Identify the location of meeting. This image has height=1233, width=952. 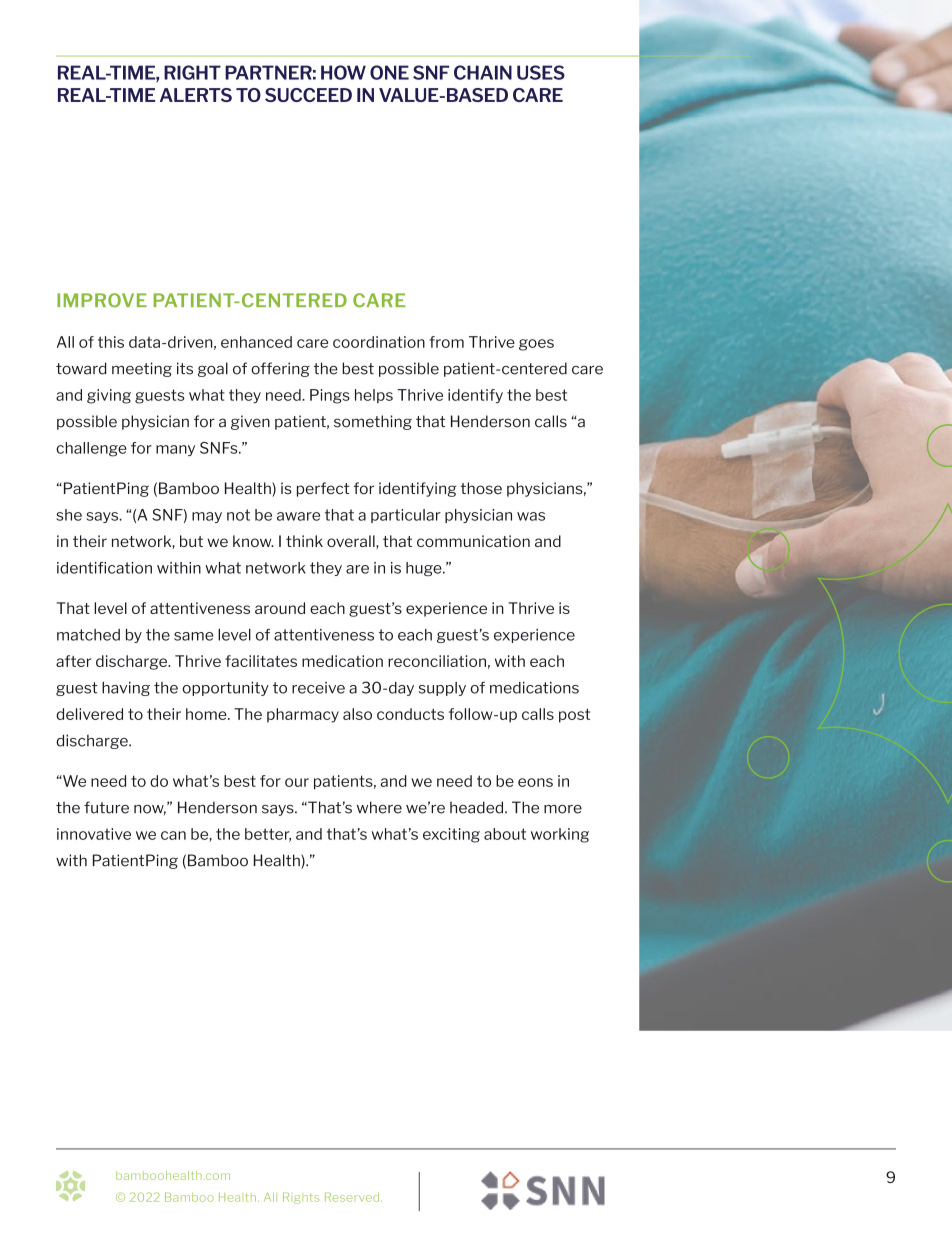
(142, 369).
